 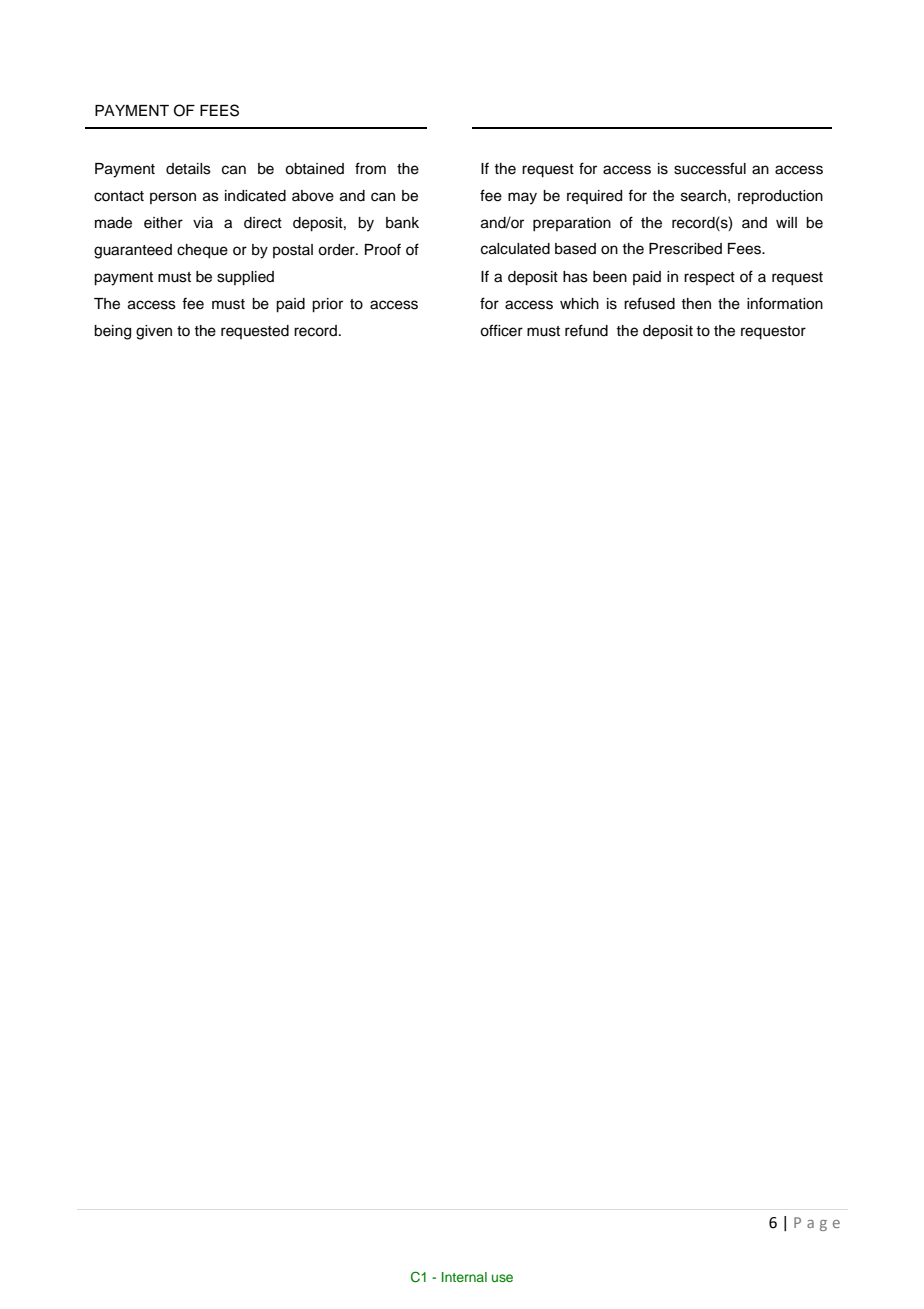 What do you see at coordinates (703, 196) in the image?
I see `search` at bounding box center [703, 196].
